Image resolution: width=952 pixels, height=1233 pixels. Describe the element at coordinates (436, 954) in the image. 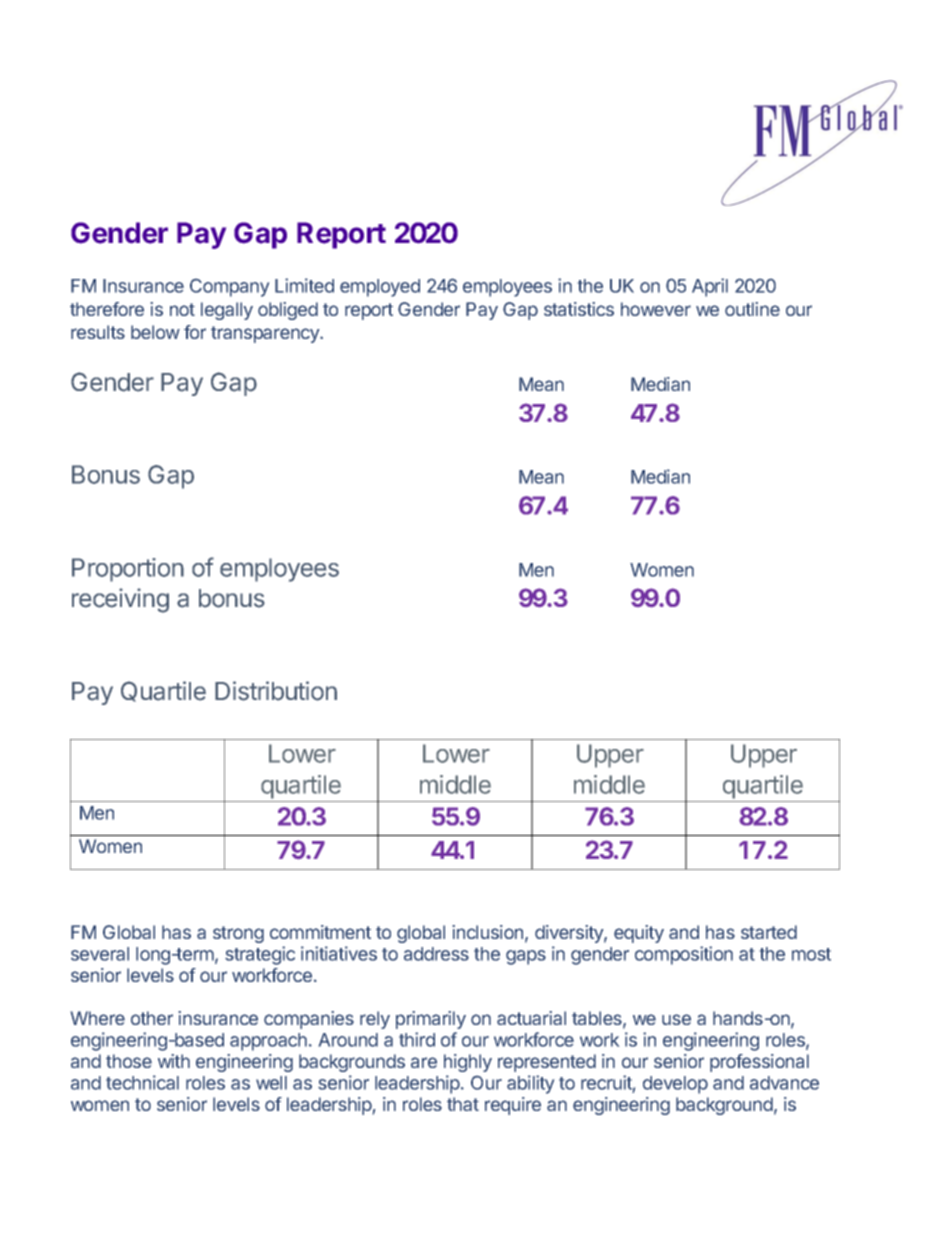

I see `address` at that location.
